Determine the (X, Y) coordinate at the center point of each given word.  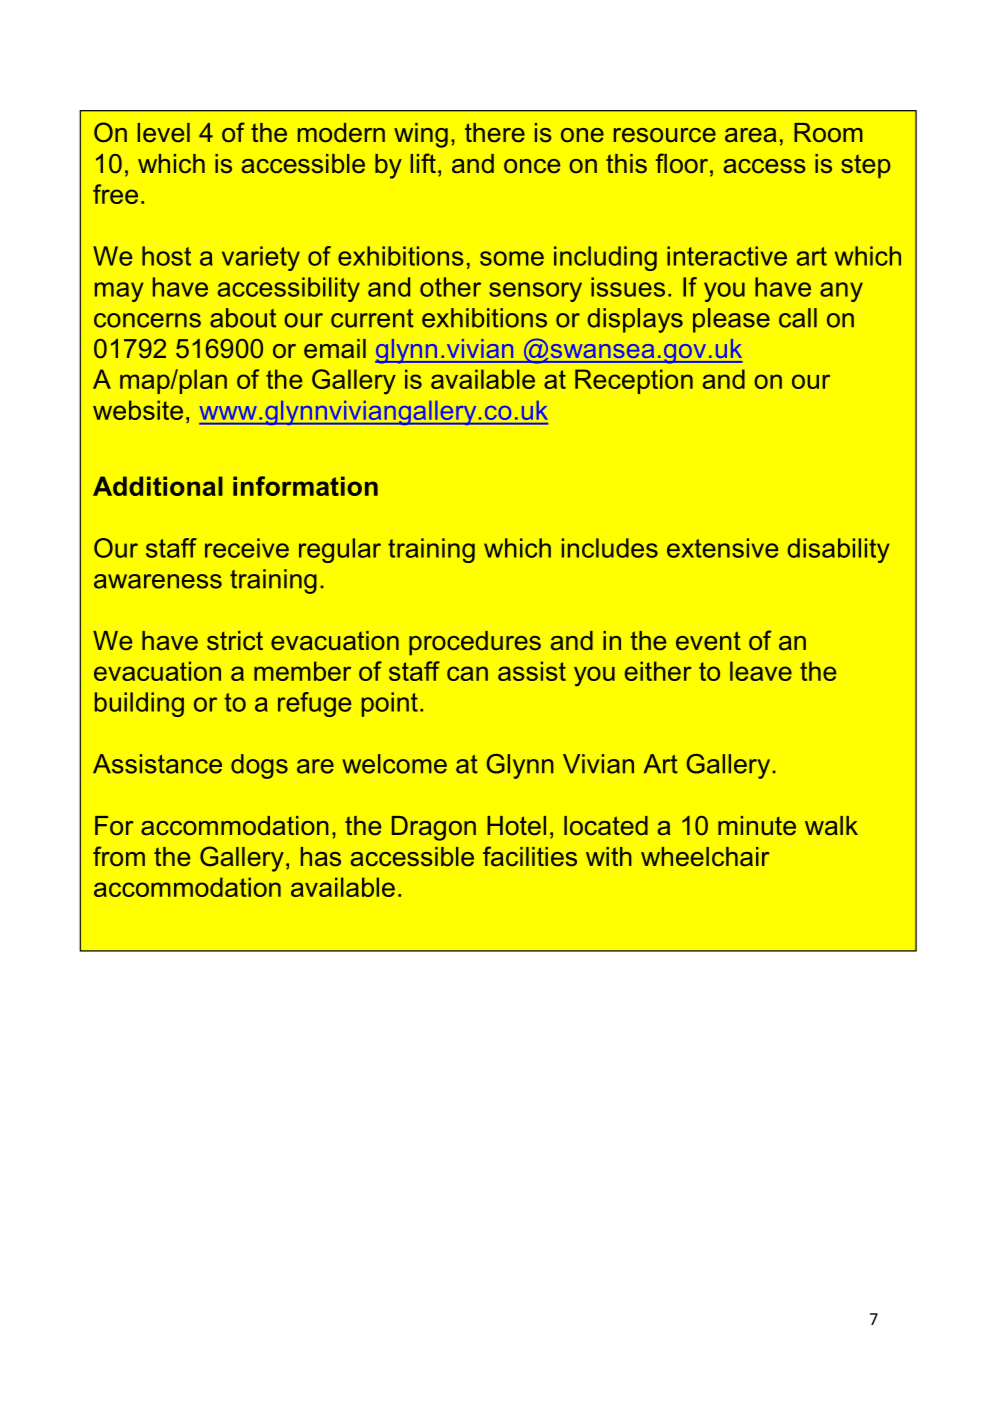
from (119, 856)
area (750, 135)
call (798, 318)
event (708, 641)
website (138, 410)
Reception (634, 381)
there (495, 133)
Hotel (516, 826)
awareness (158, 581)
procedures (475, 643)
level (164, 133)
